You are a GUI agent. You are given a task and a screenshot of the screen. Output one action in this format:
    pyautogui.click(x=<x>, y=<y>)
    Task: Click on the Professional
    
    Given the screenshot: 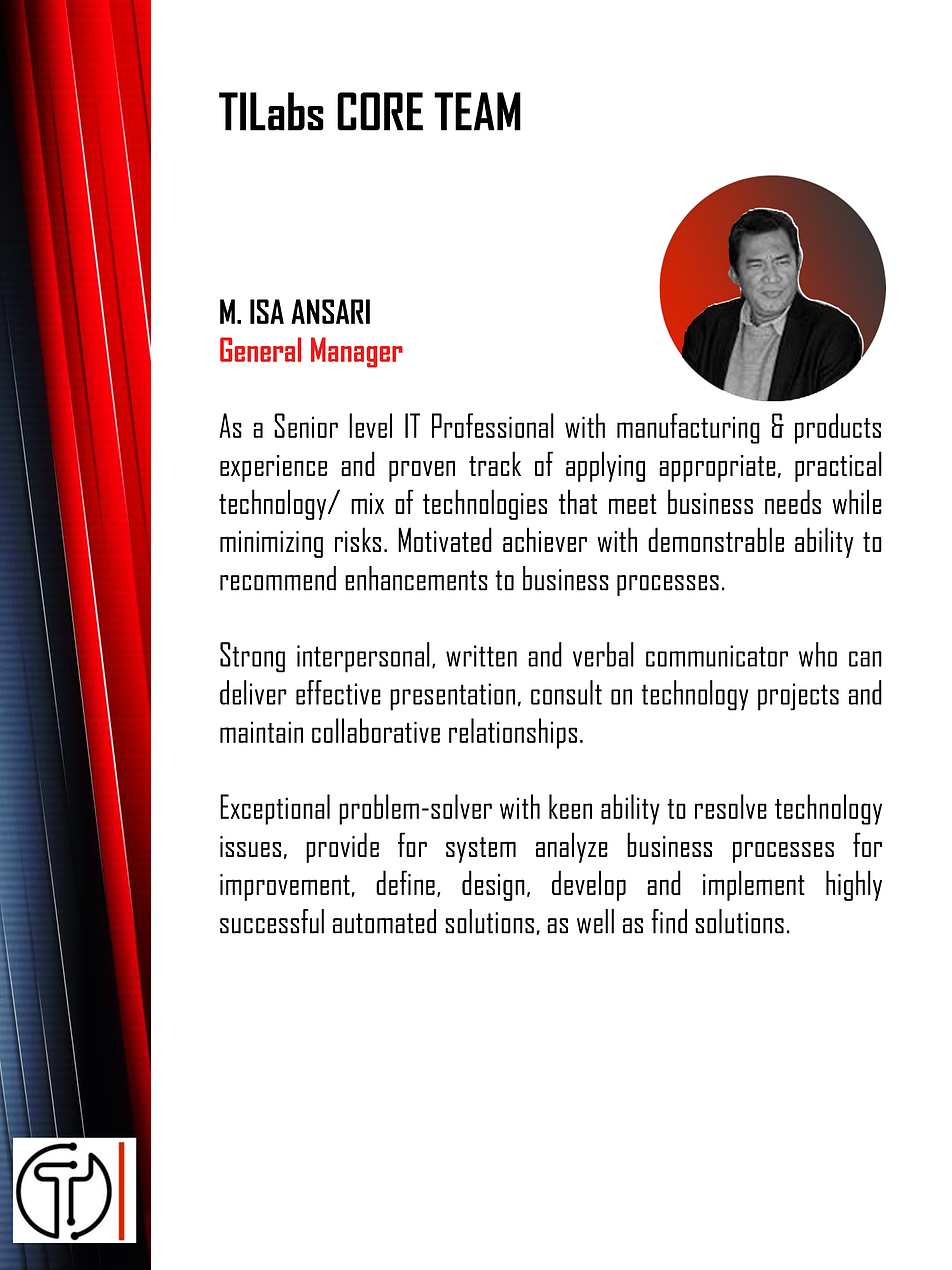 What is the action you would take?
    pyautogui.click(x=493, y=425)
